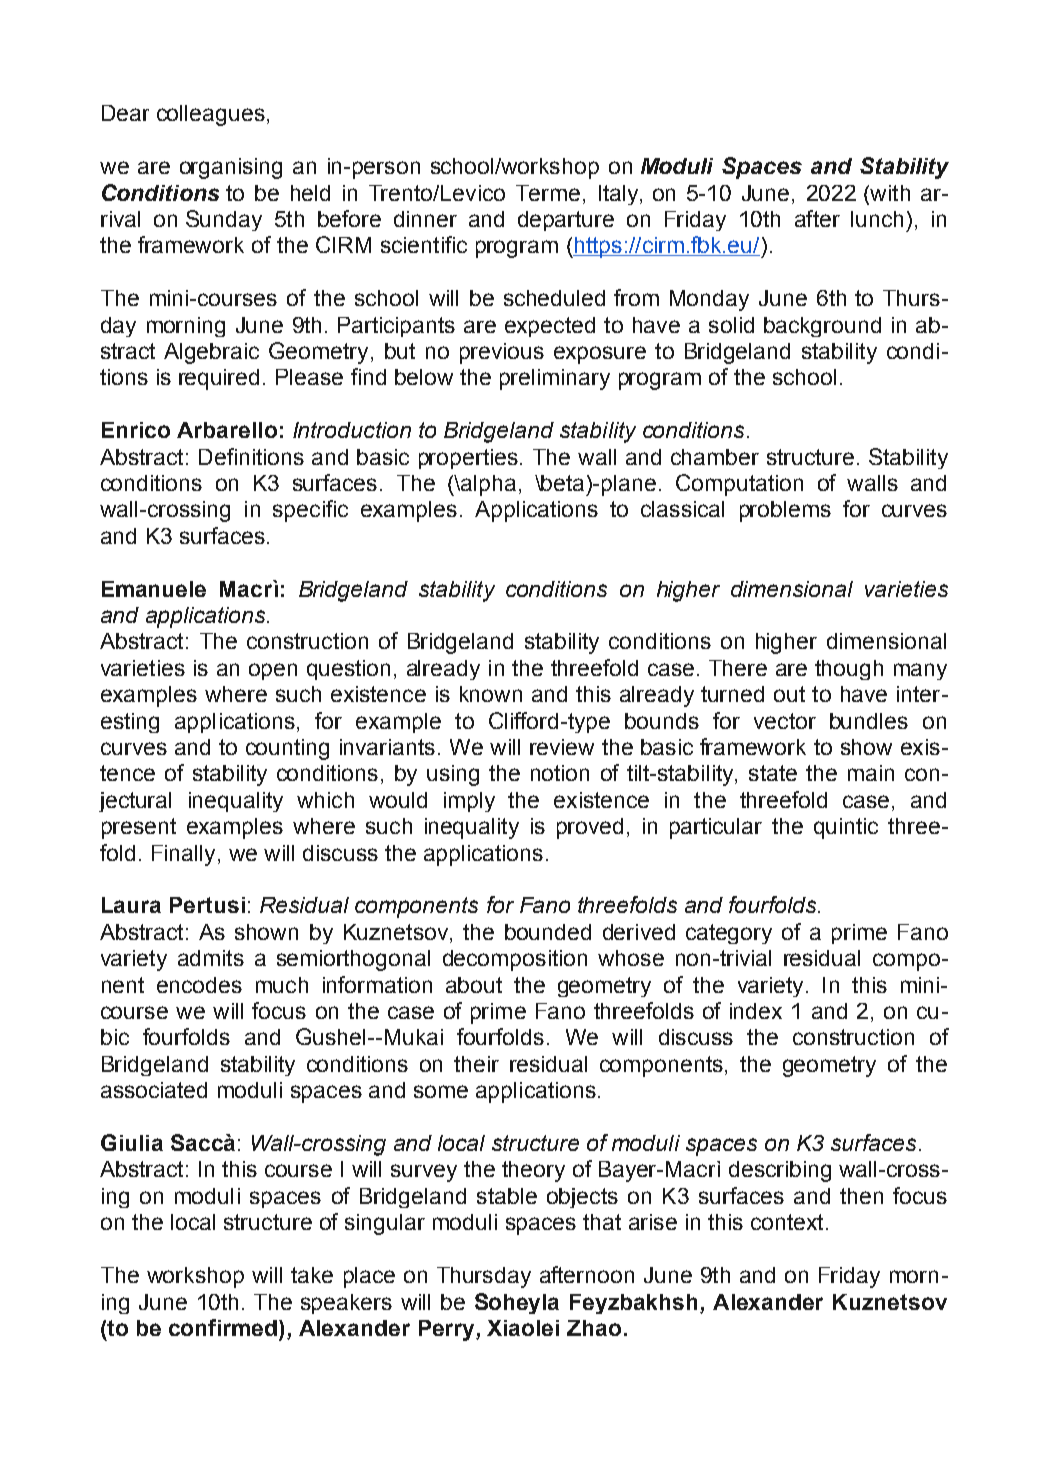 The width and height of the document is (1048, 1482). What do you see at coordinates (566, 221) in the document?
I see `departure` at bounding box center [566, 221].
